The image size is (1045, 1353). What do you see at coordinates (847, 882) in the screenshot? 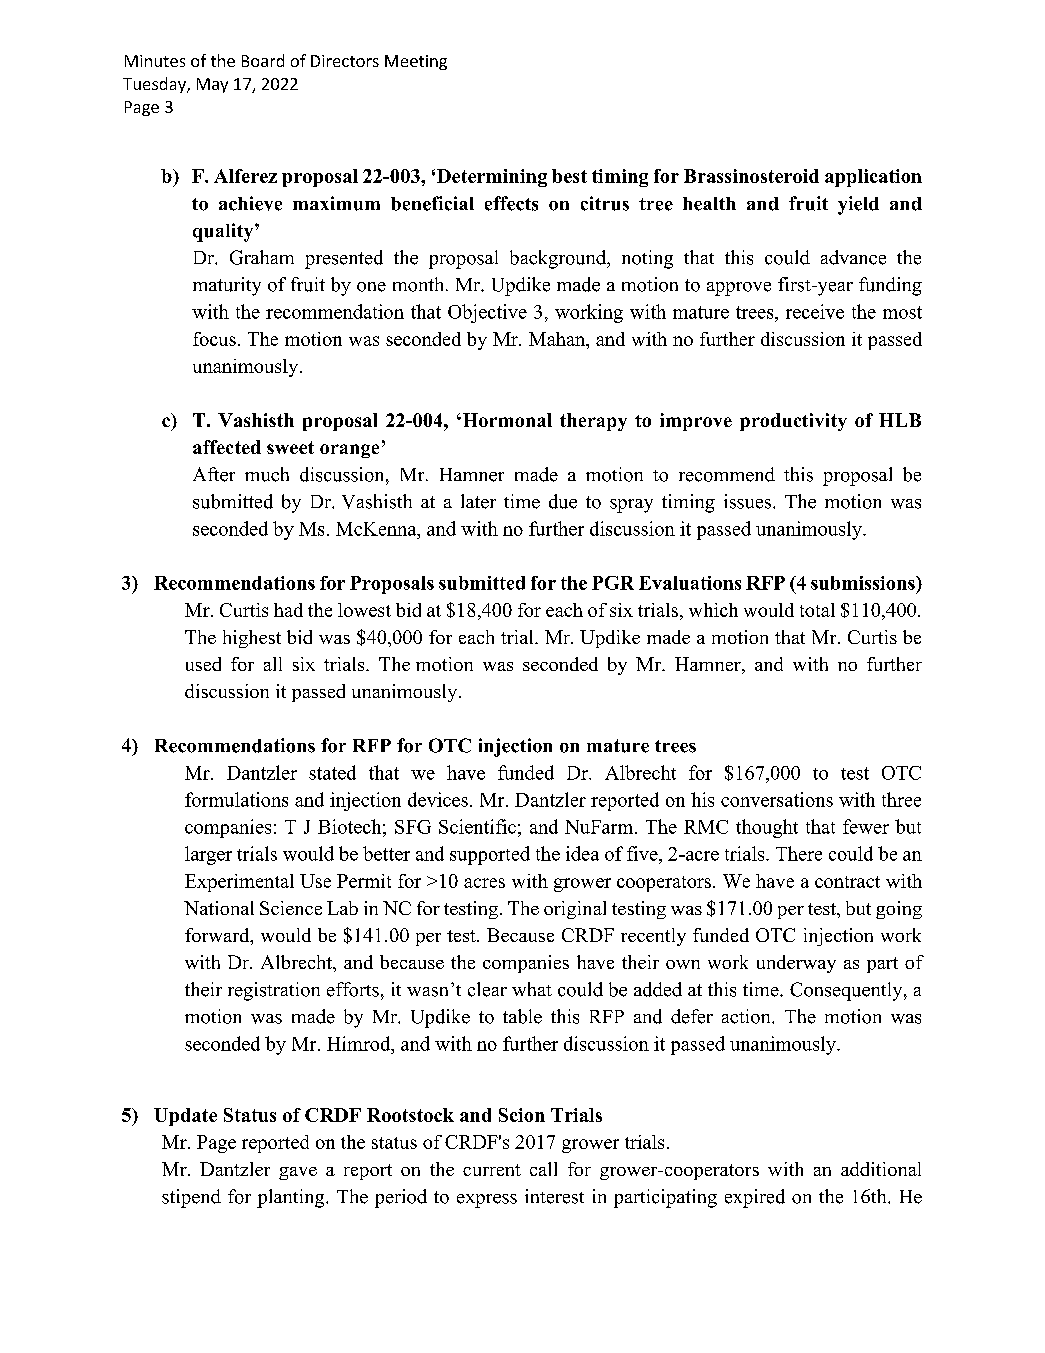
I see `contract` at bounding box center [847, 882].
